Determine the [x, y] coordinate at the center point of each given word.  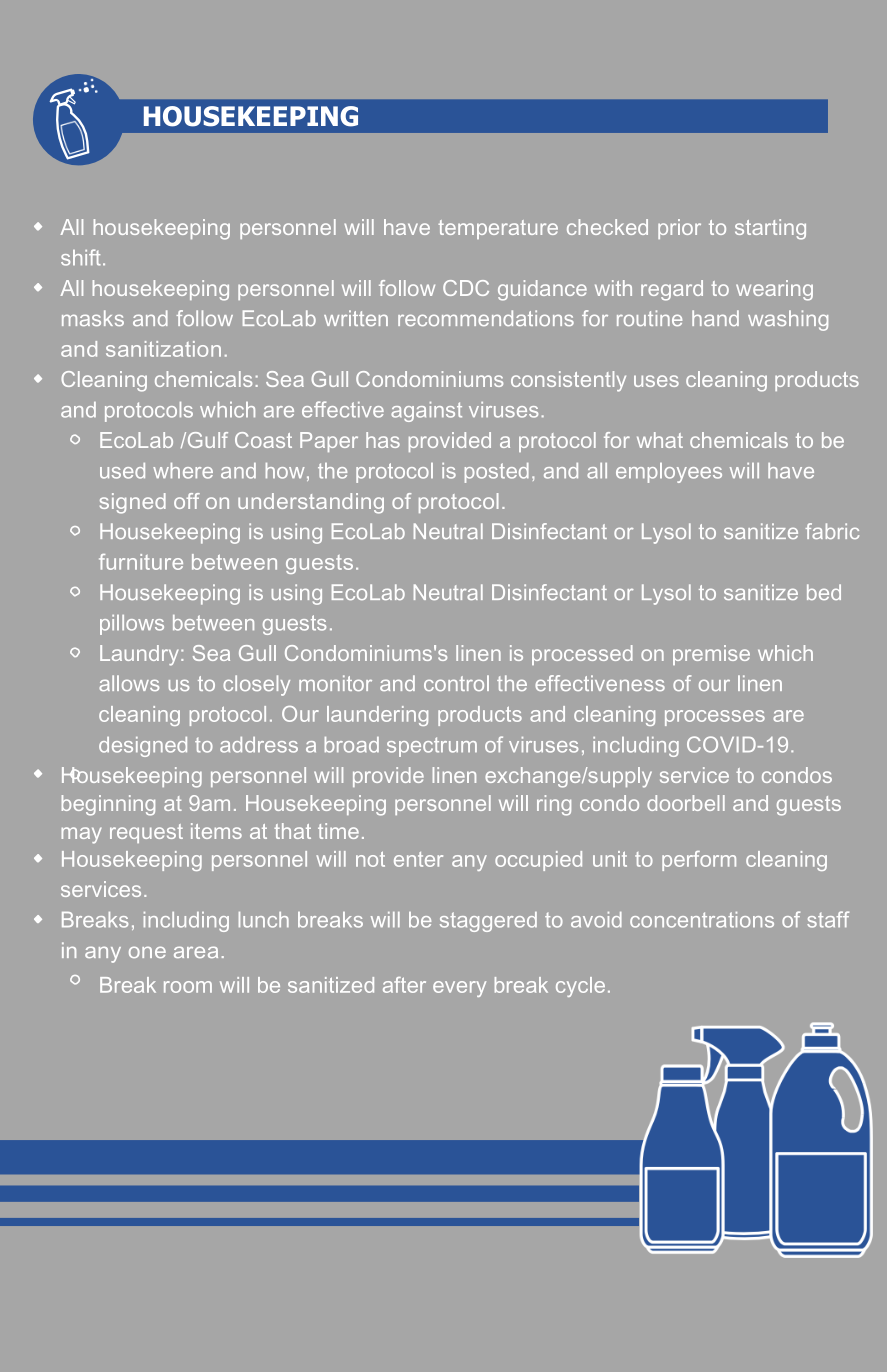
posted [497, 473]
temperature [498, 229]
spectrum [432, 747]
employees [669, 473]
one [147, 952]
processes [715, 718]
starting [770, 229]
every [459, 989]
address [259, 745]
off [187, 501]
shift [81, 257]
